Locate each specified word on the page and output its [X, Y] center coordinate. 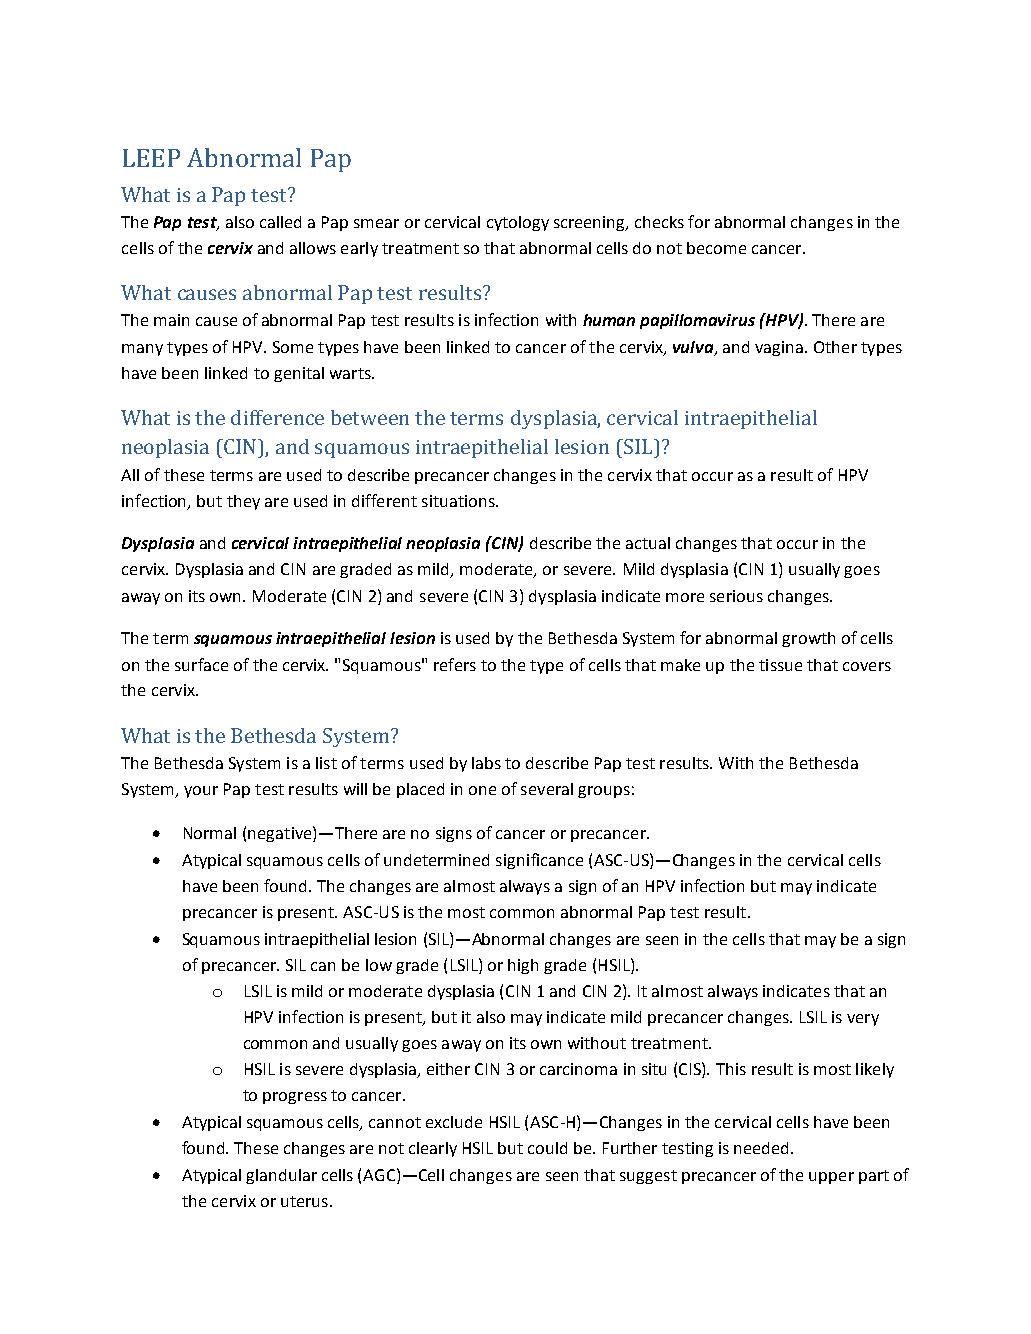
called [280, 222]
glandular [281, 1176]
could [547, 1148]
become [716, 248]
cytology [518, 223]
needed [761, 1148]
